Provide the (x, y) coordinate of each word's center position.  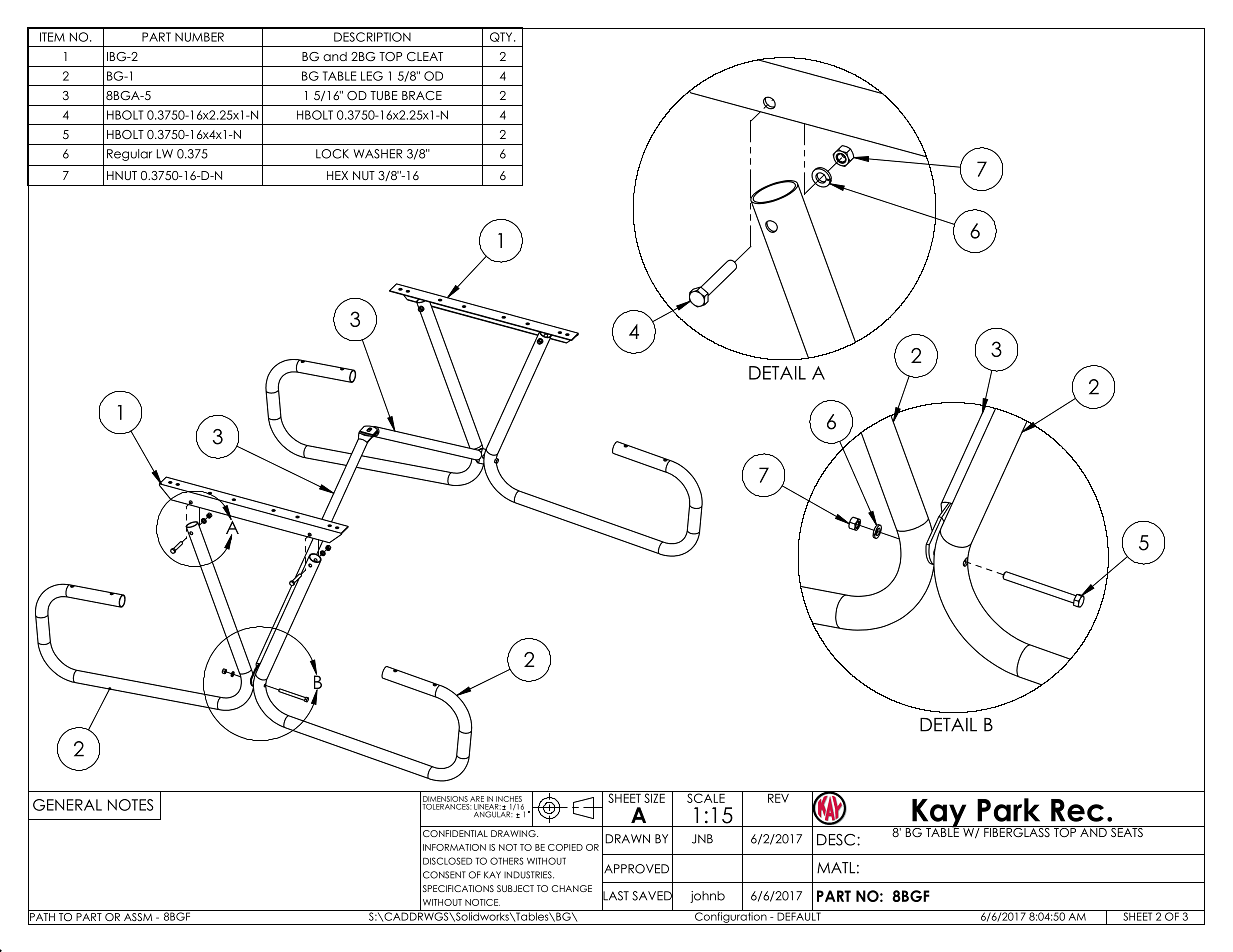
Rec (1077, 810)
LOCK (332, 154)
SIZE (654, 797)
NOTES (131, 805)
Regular (129, 155)
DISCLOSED (447, 861)
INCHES (509, 799)
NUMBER (199, 37)
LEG (372, 76)
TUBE (384, 95)
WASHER (377, 154)
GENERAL (67, 805)
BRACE (422, 96)
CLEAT (425, 56)
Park (1008, 810)
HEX (337, 175)
